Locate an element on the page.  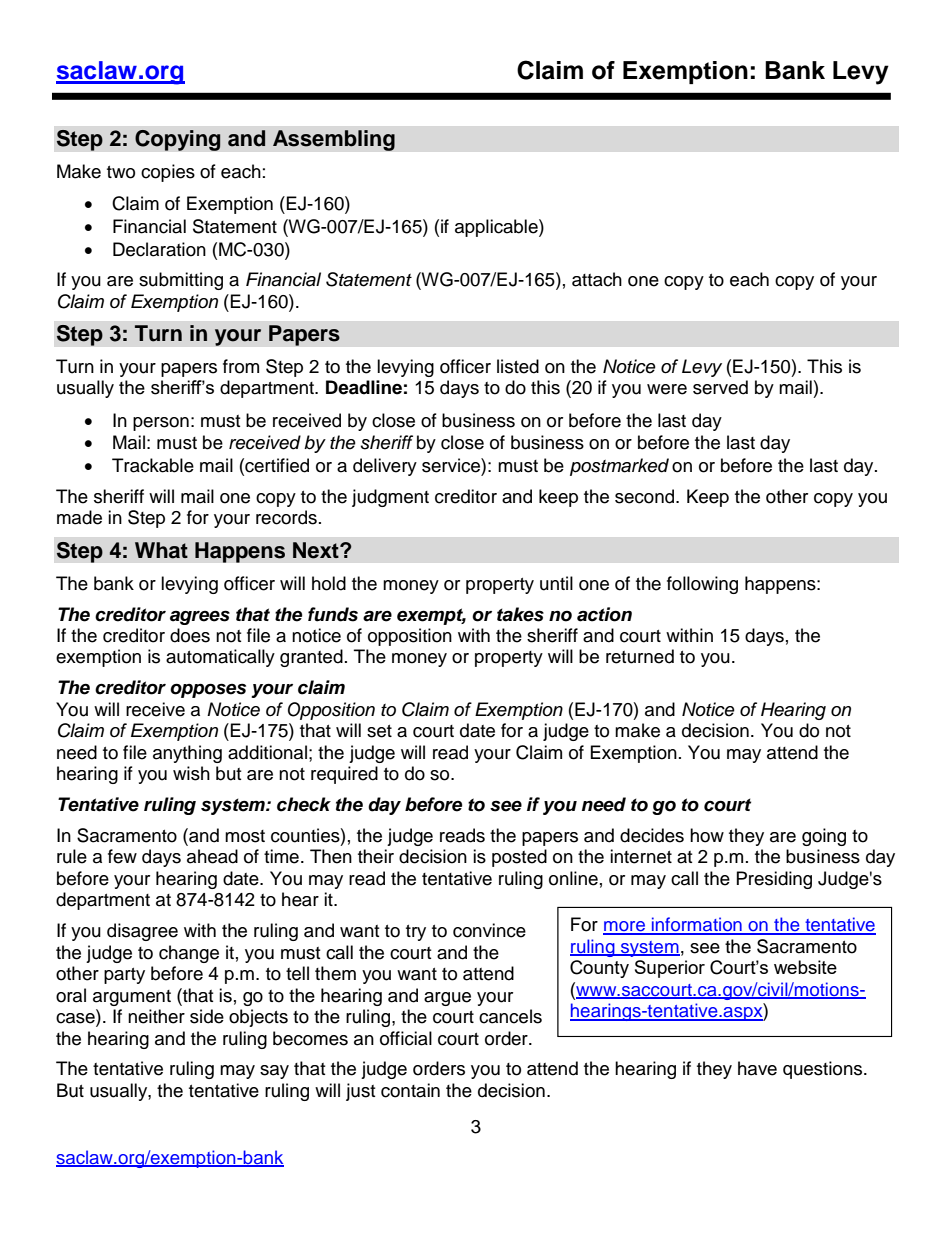
anything is located at coordinates (187, 754).
